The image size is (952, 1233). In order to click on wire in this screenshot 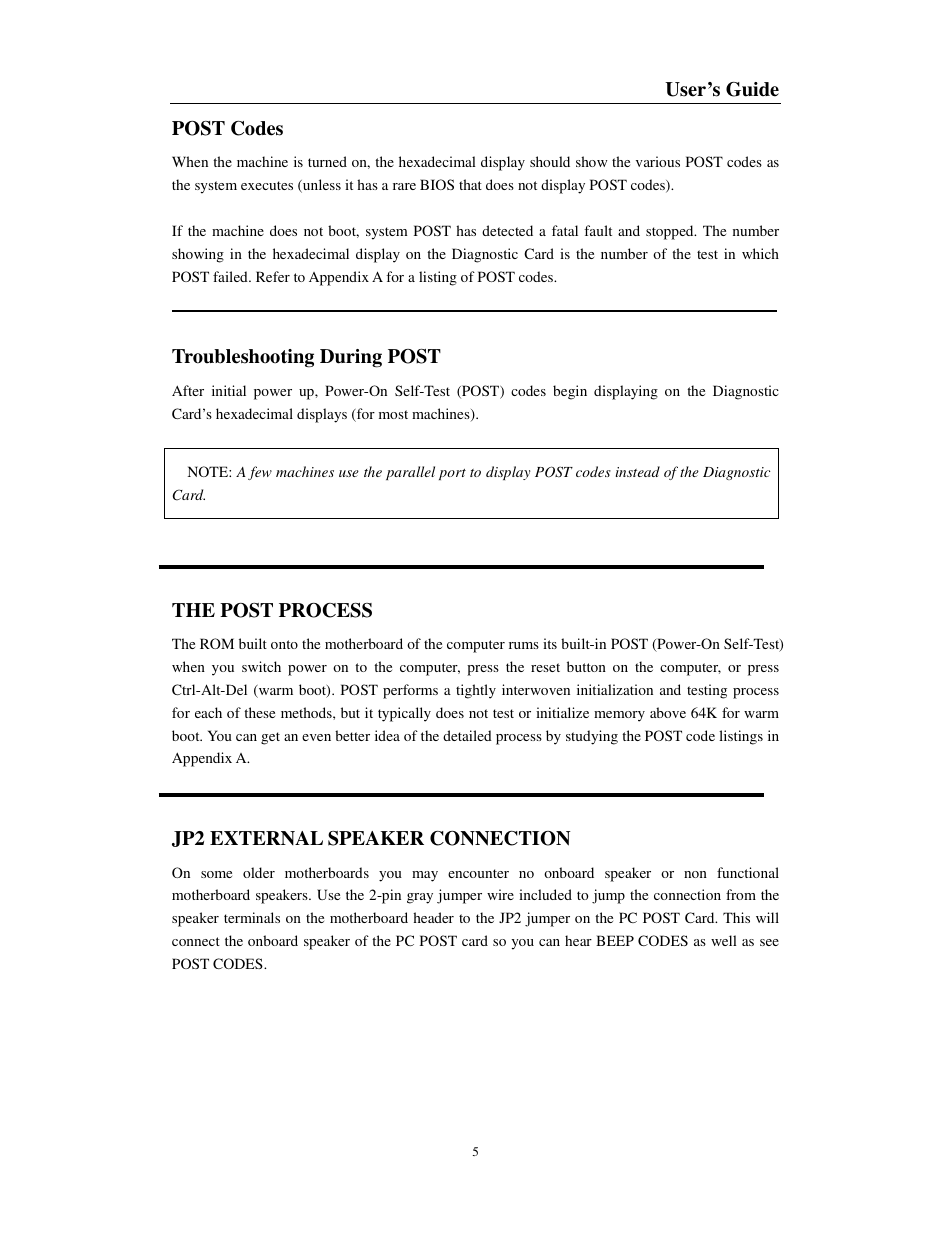, I will do `click(500, 894)`.
